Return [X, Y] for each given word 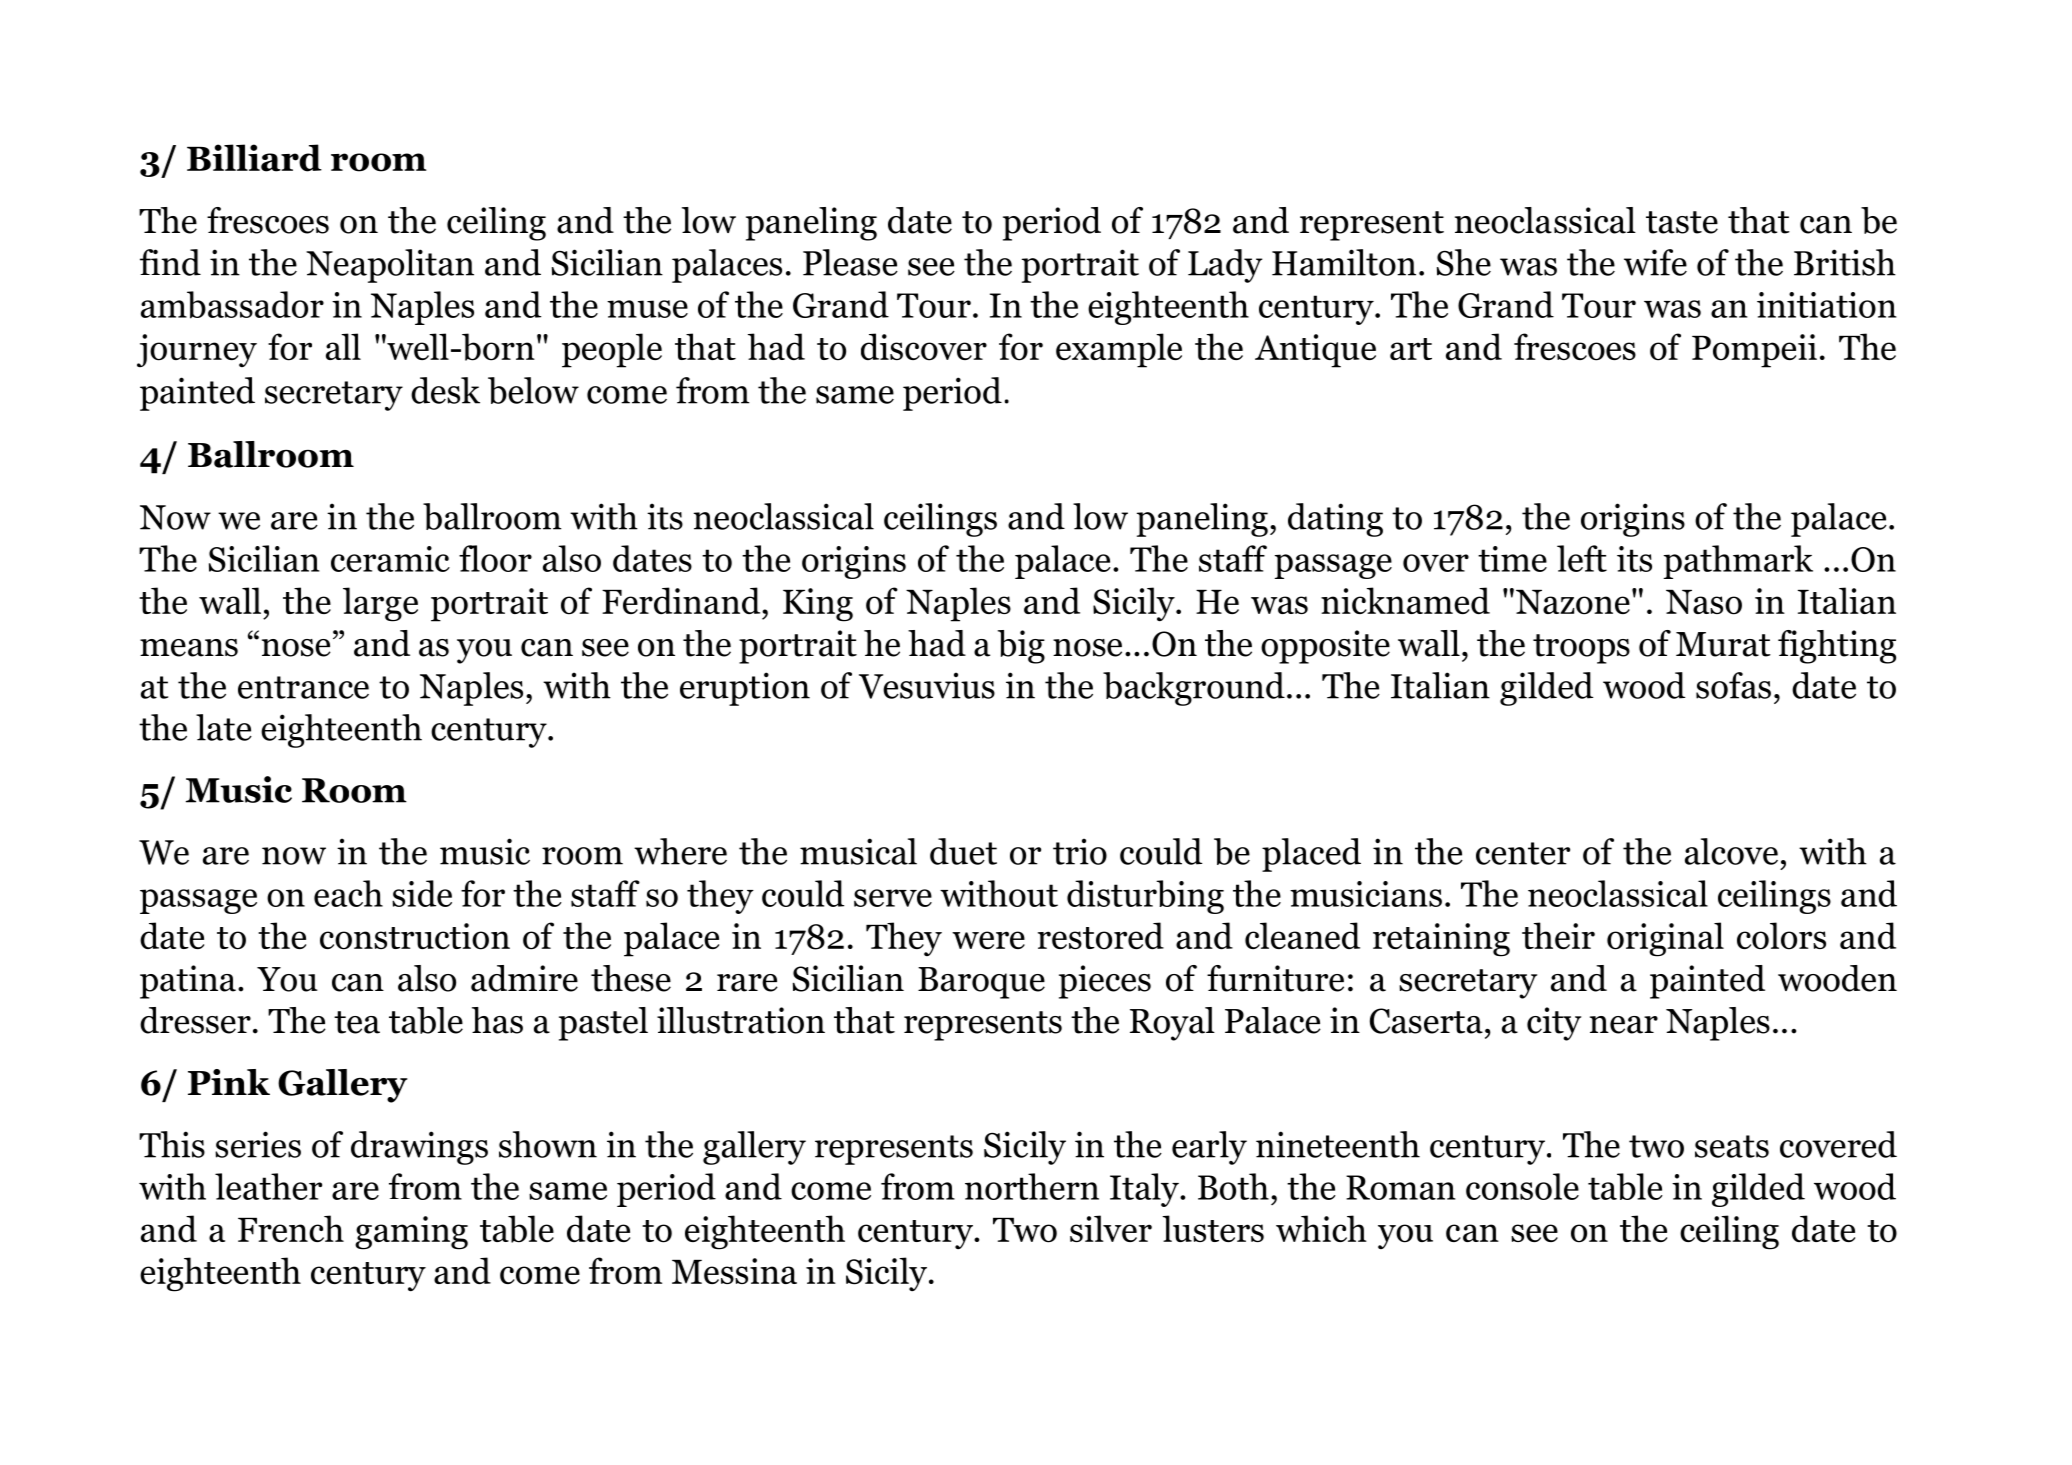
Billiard [254, 158]
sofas [1733, 685]
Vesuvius [927, 685]
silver [1111, 1228]
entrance [303, 687]
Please [850, 262]
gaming [411, 1233]
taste [1682, 222]
